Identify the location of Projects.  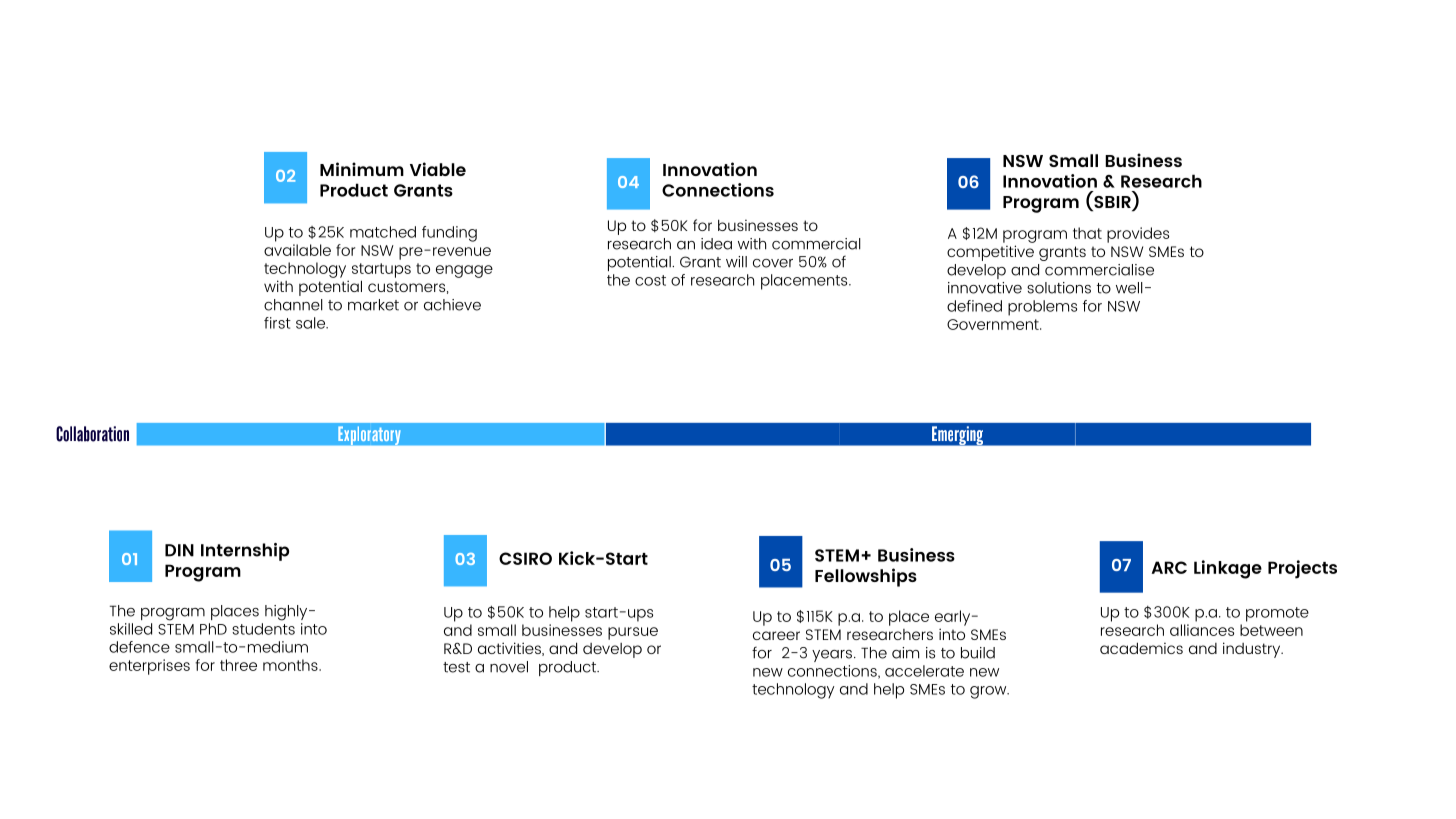
(1302, 569).
